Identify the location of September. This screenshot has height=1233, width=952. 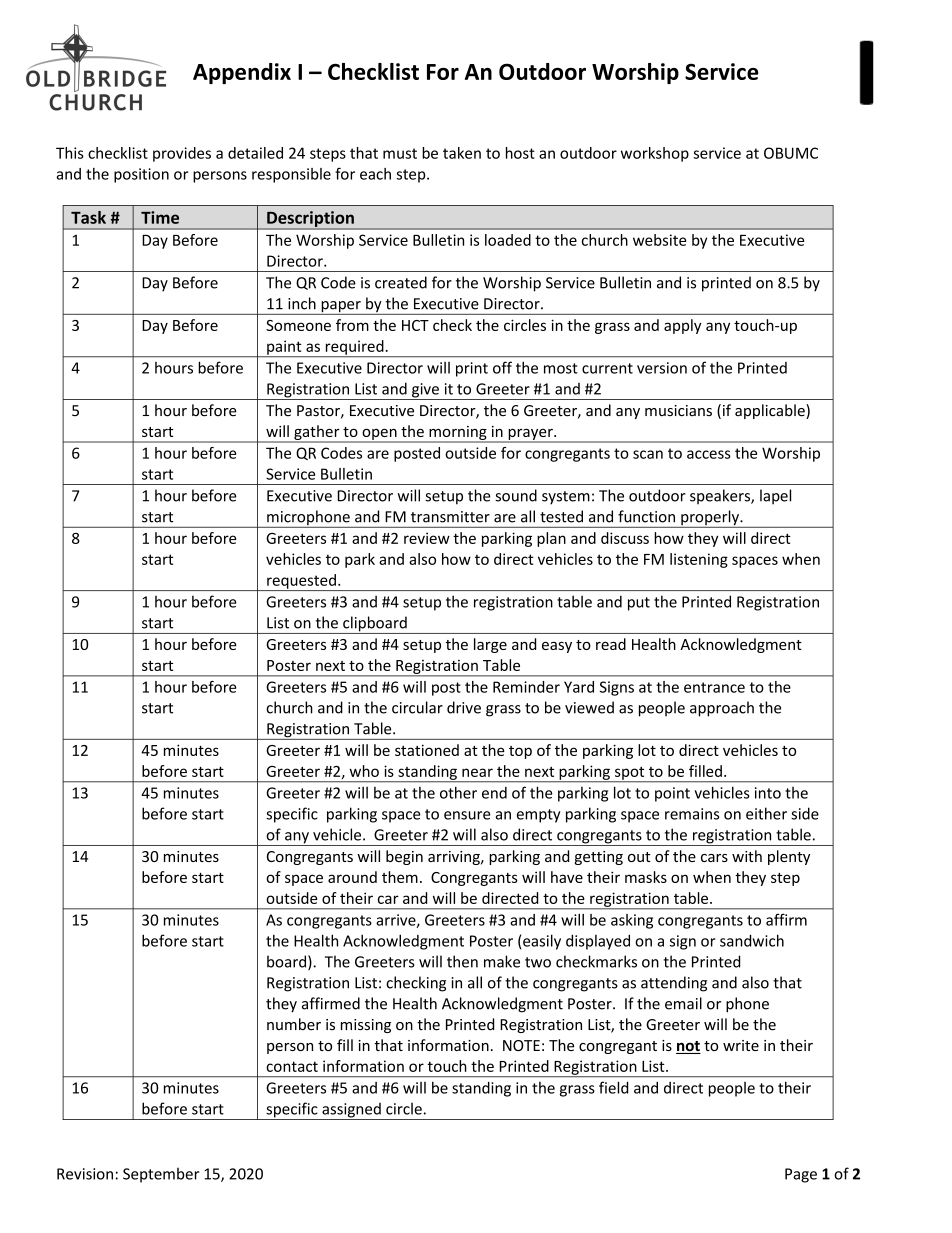
(161, 1175).
